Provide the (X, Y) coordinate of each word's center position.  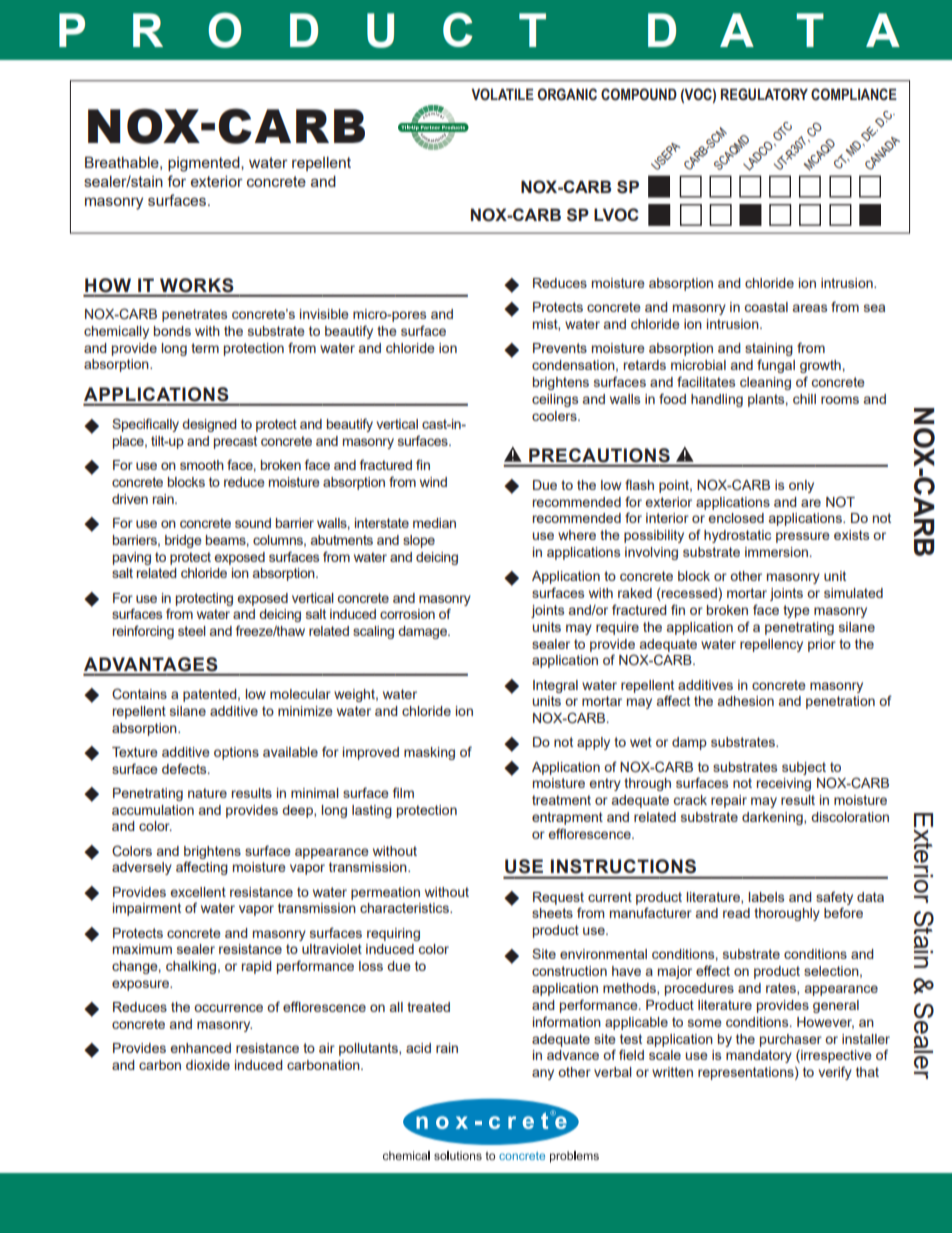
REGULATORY (764, 94)
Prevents (560, 348)
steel (192, 631)
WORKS (196, 285)
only (801, 486)
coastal (766, 307)
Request (558, 898)
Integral (555, 686)
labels (766, 897)
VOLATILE (502, 94)
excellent (198, 892)
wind (433, 482)
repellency (771, 645)
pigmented (205, 164)
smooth (202, 465)
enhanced (200, 1048)
